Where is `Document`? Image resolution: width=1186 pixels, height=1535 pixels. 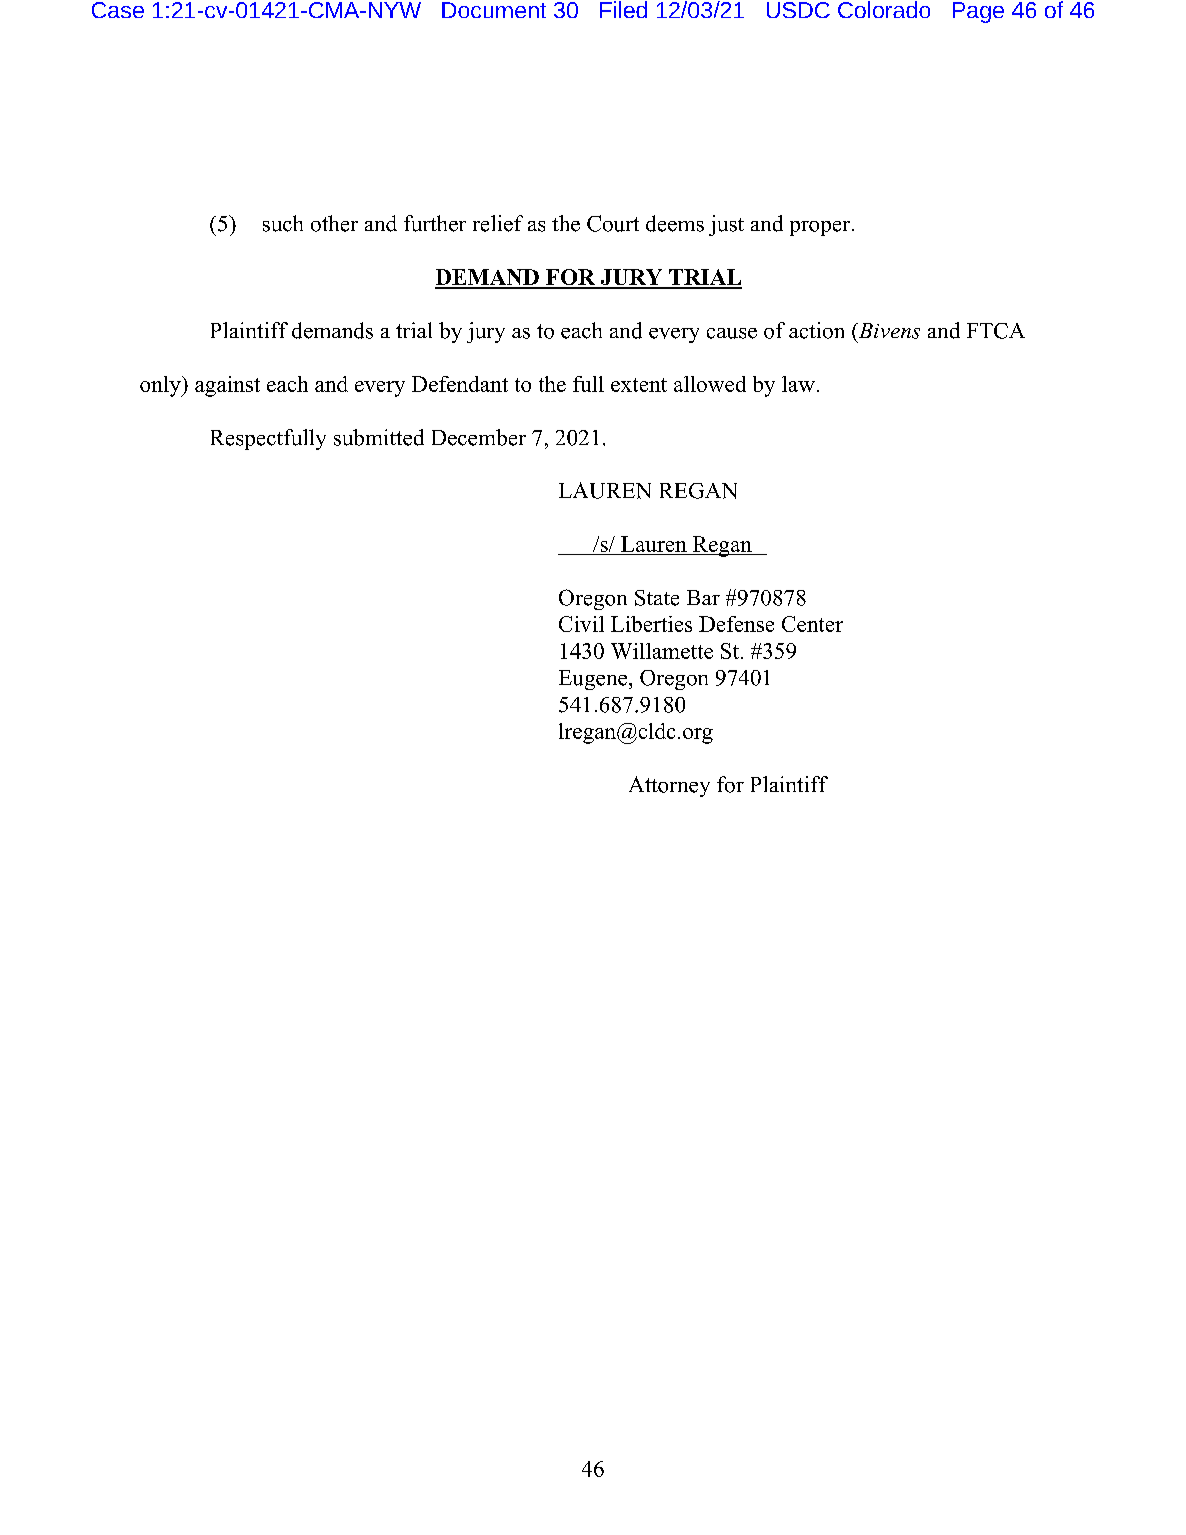 Document is located at coordinates (494, 10).
